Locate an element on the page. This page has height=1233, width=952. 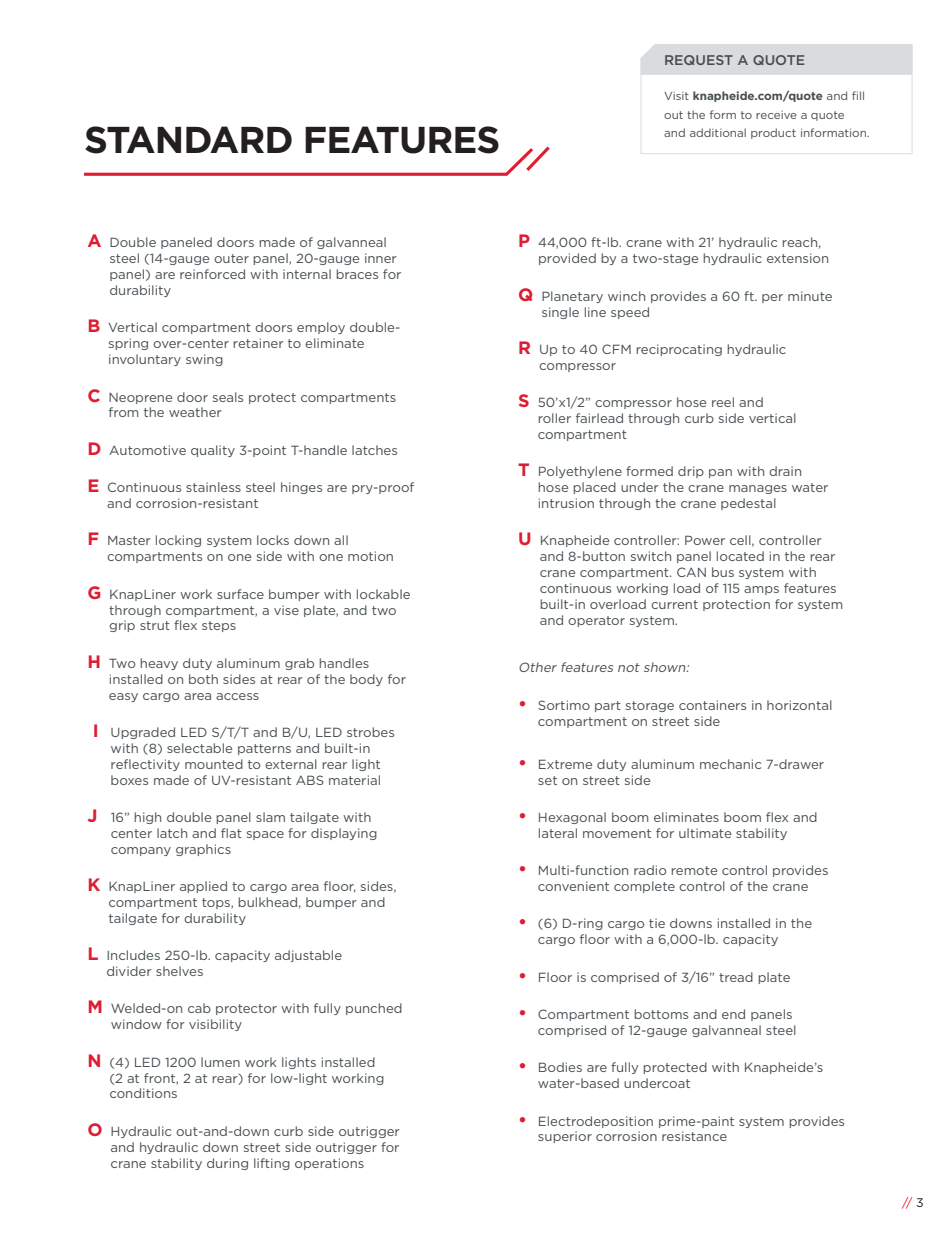
amps is located at coordinates (761, 590).
